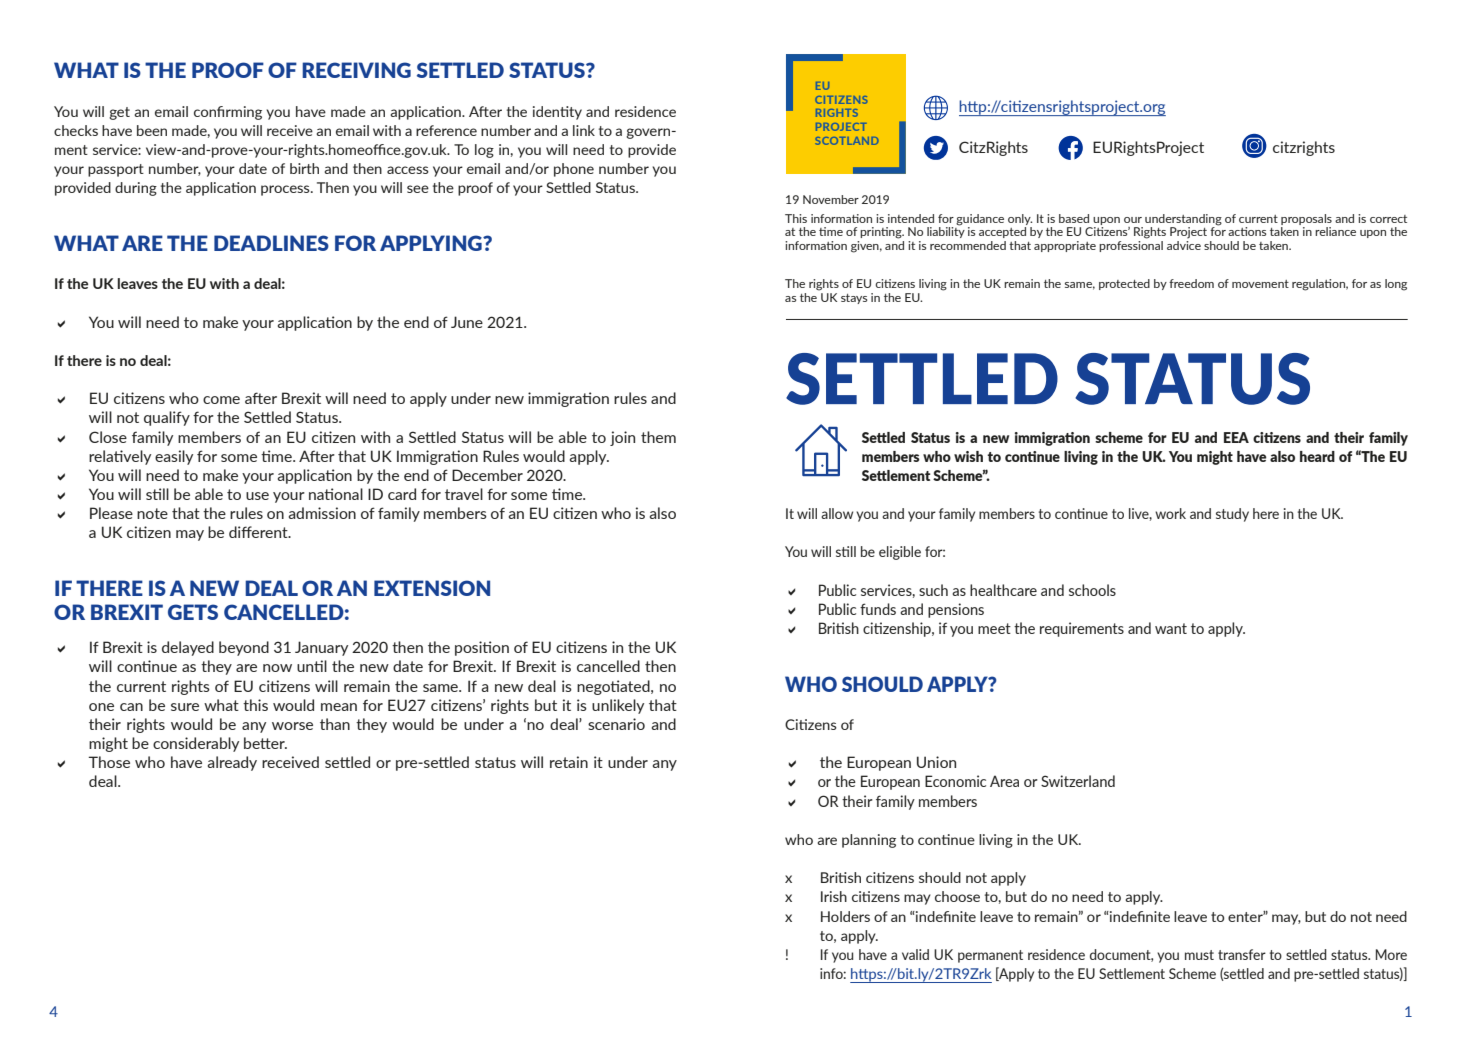 This document has width=1462, height=1037. Describe the element at coordinates (1232, 515) in the document. I see `study` at that location.
